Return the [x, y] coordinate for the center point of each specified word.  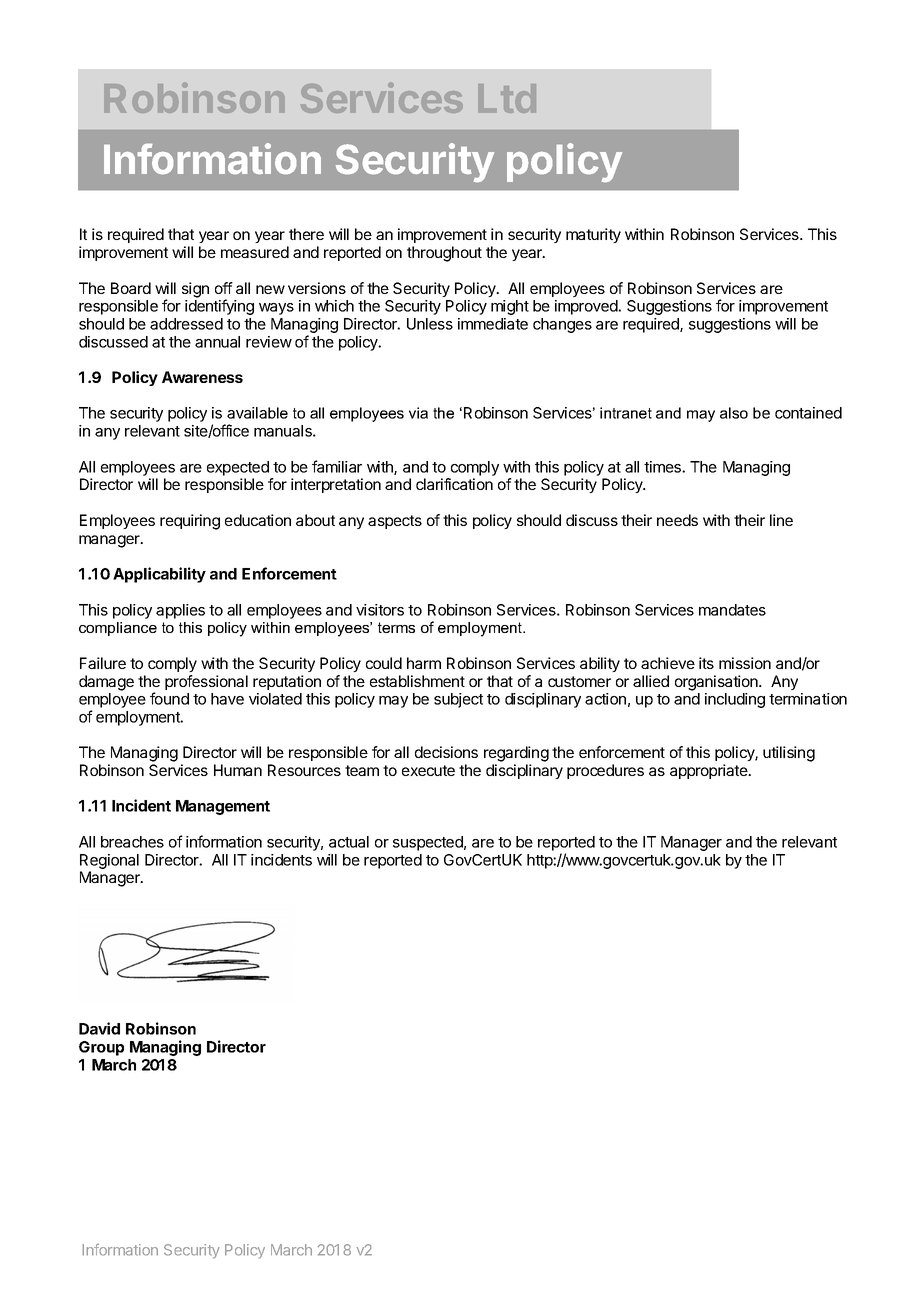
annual [217, 342]
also [734, 413]
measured [255, 252]
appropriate [710, 771]
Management [223, 807]
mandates [732, 610]
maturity [593, 235]
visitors [380, 610]
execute [428, 770]
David [99, 1028]
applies [180, 611]
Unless [430, 324]
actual [349, 842]
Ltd [507, 98]
